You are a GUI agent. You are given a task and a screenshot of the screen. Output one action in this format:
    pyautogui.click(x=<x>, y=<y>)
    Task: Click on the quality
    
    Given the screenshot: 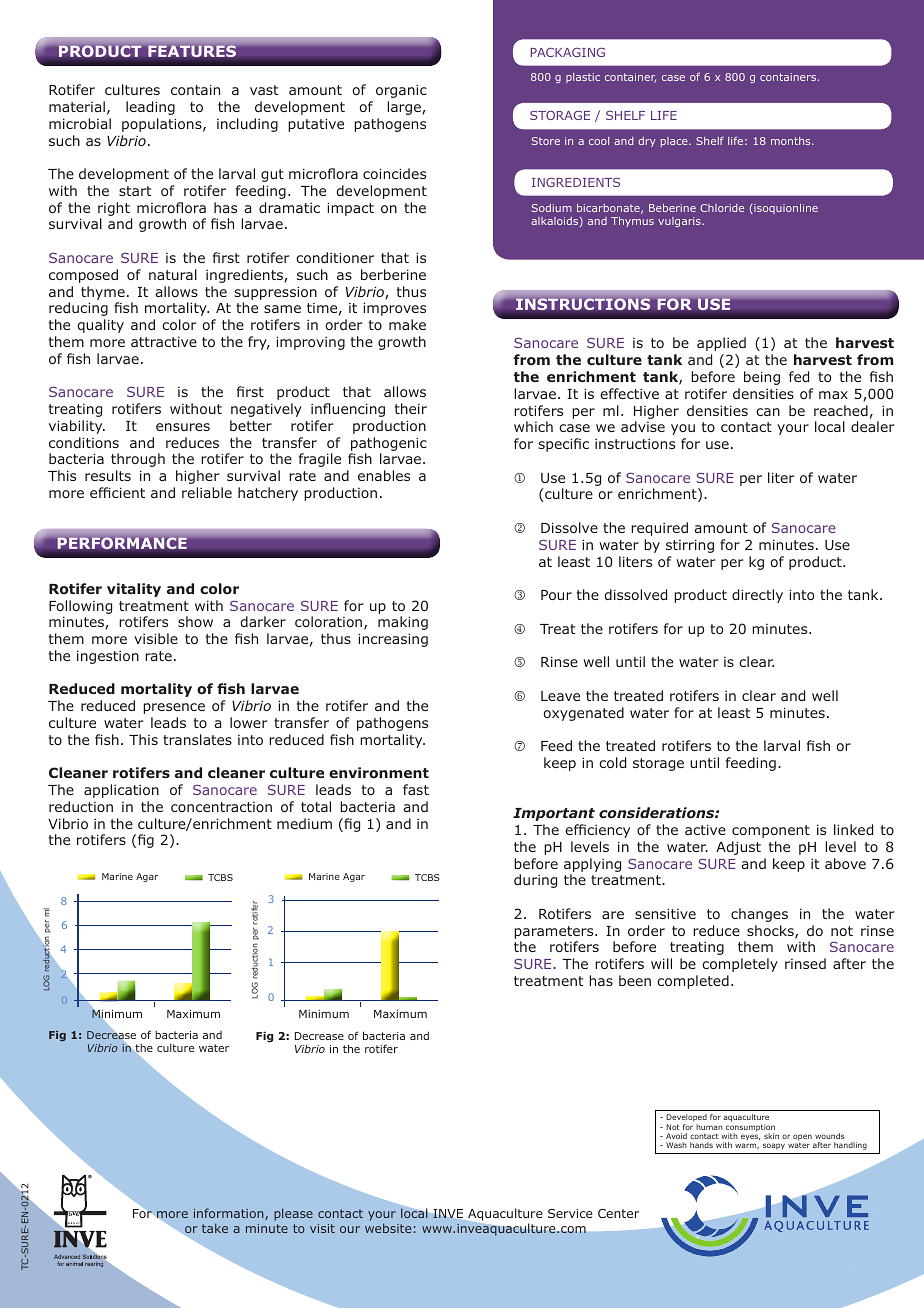 What is the action you would take?
    pyautogui.click(x=100, y=326)
